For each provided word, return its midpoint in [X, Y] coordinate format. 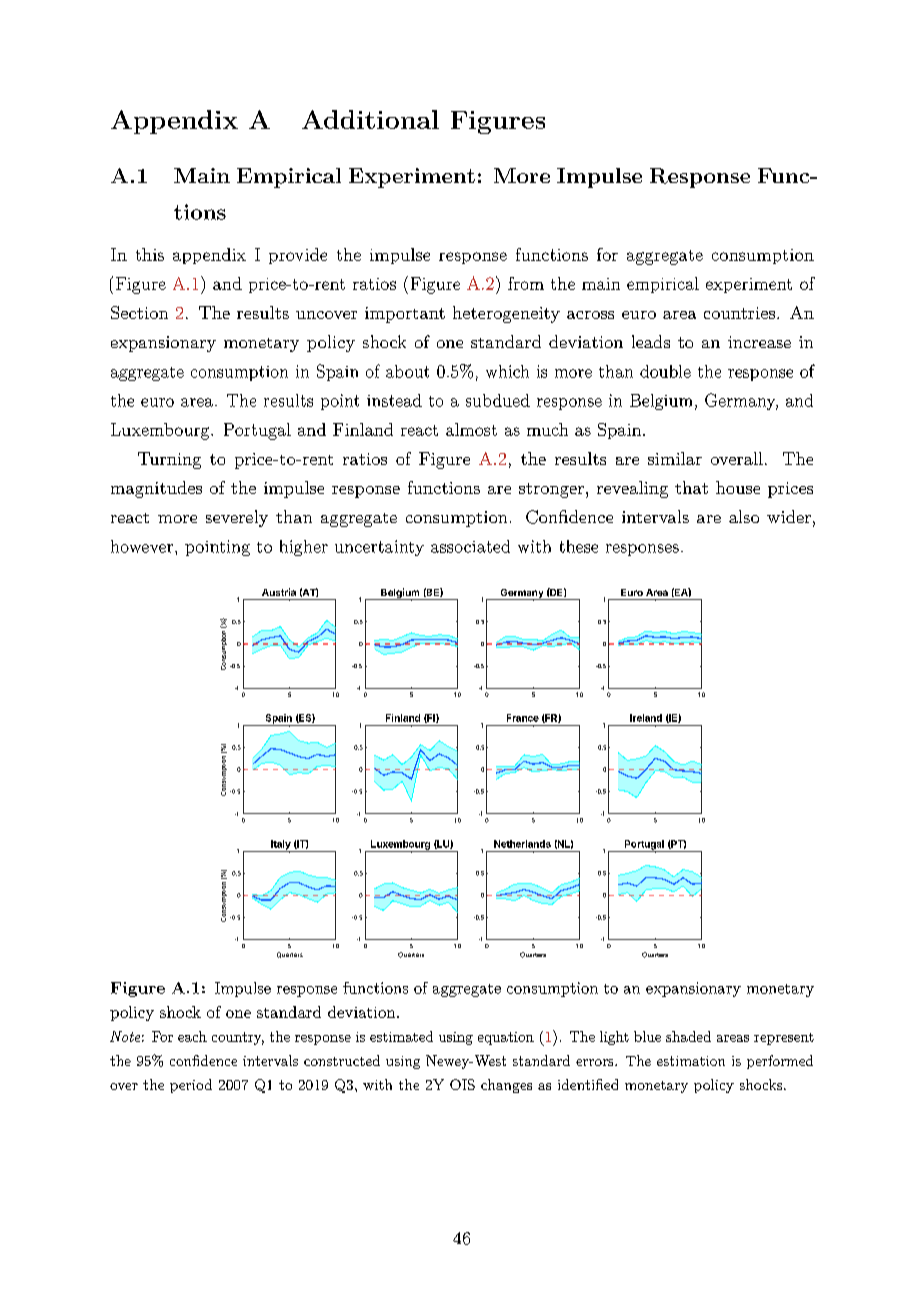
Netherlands [522, 844]
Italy [280, 846]
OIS [462, 1084]
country [238, 1038]
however [143, 546]
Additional [370, 119]
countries [739, 313]
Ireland [646, 718]
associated [470, 546]
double [665, 371]
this [150, 254]
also [744, 516]
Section [139, 312]
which [507, 371]
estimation [691, 1061]
